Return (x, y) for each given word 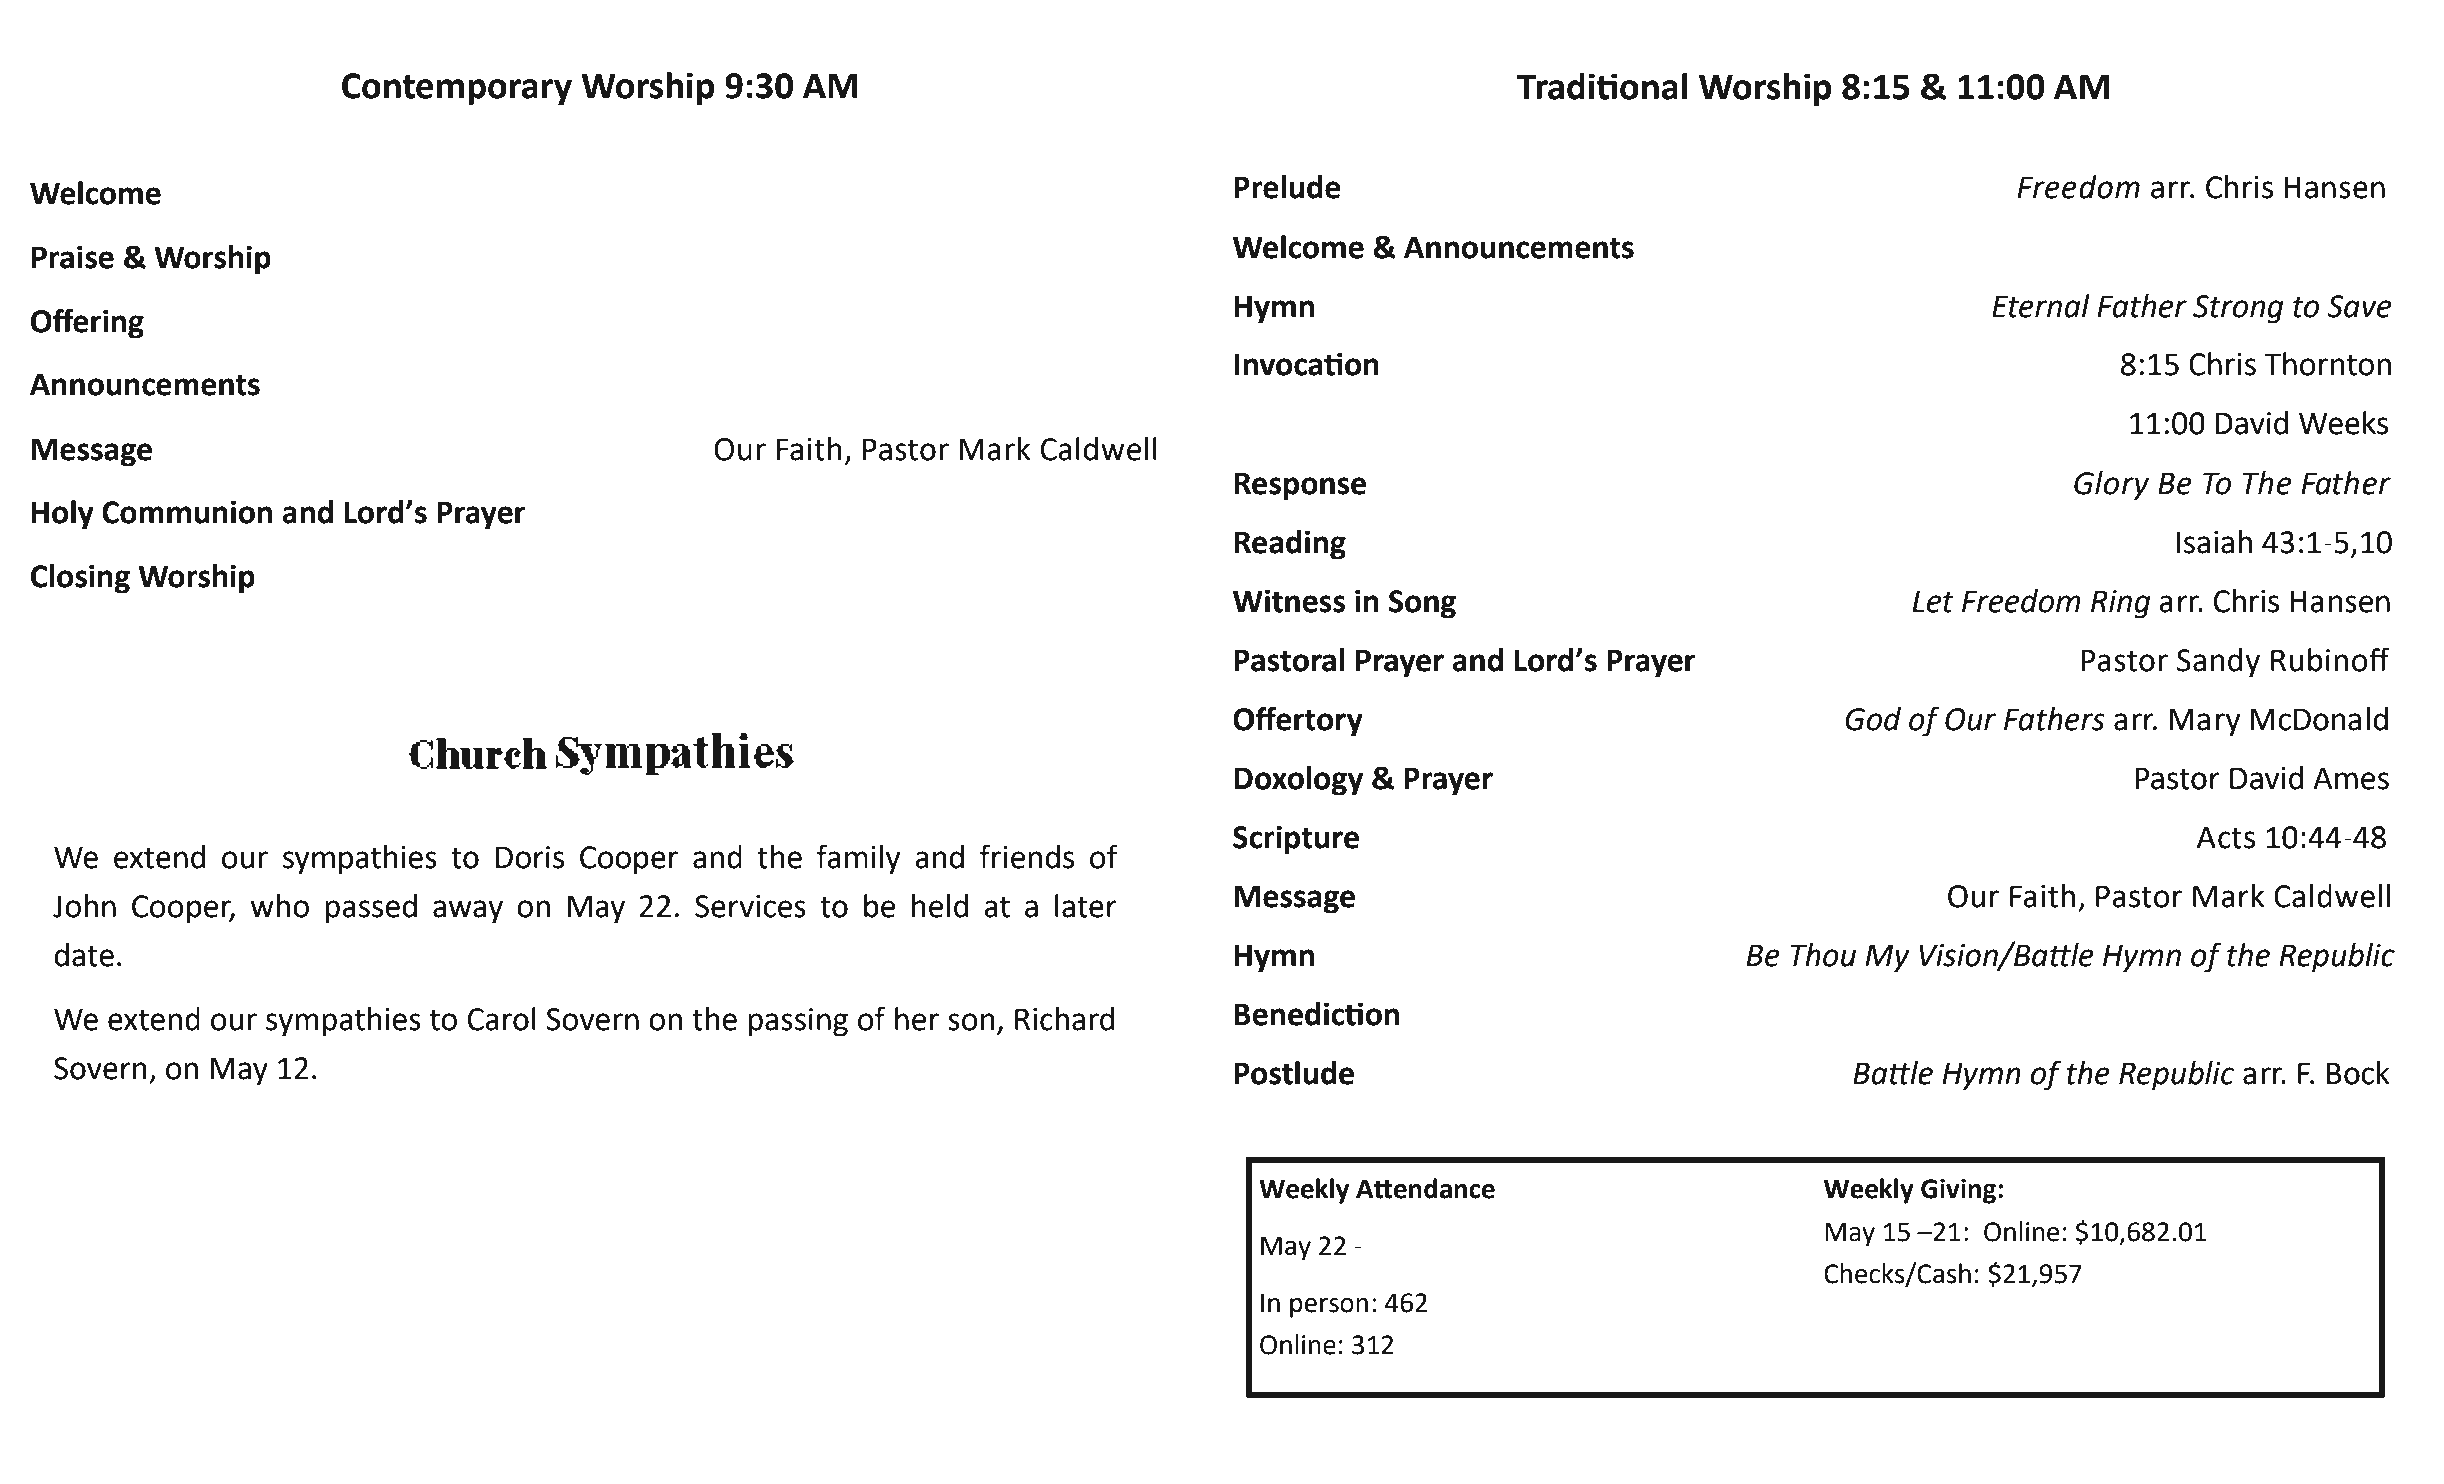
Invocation (1306, 364)
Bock (2358, 1073)
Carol (502, 1019)
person (1329, 1308)
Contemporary (457, 89)
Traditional (1602, 86)
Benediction (1316, 1014)
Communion (187, 512)
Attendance (1425, 1188)
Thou (1823, 955)
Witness (1289, 601)
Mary (2204, 722)
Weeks (2343, 423)
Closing (80, 579)
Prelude (1287, 187)
